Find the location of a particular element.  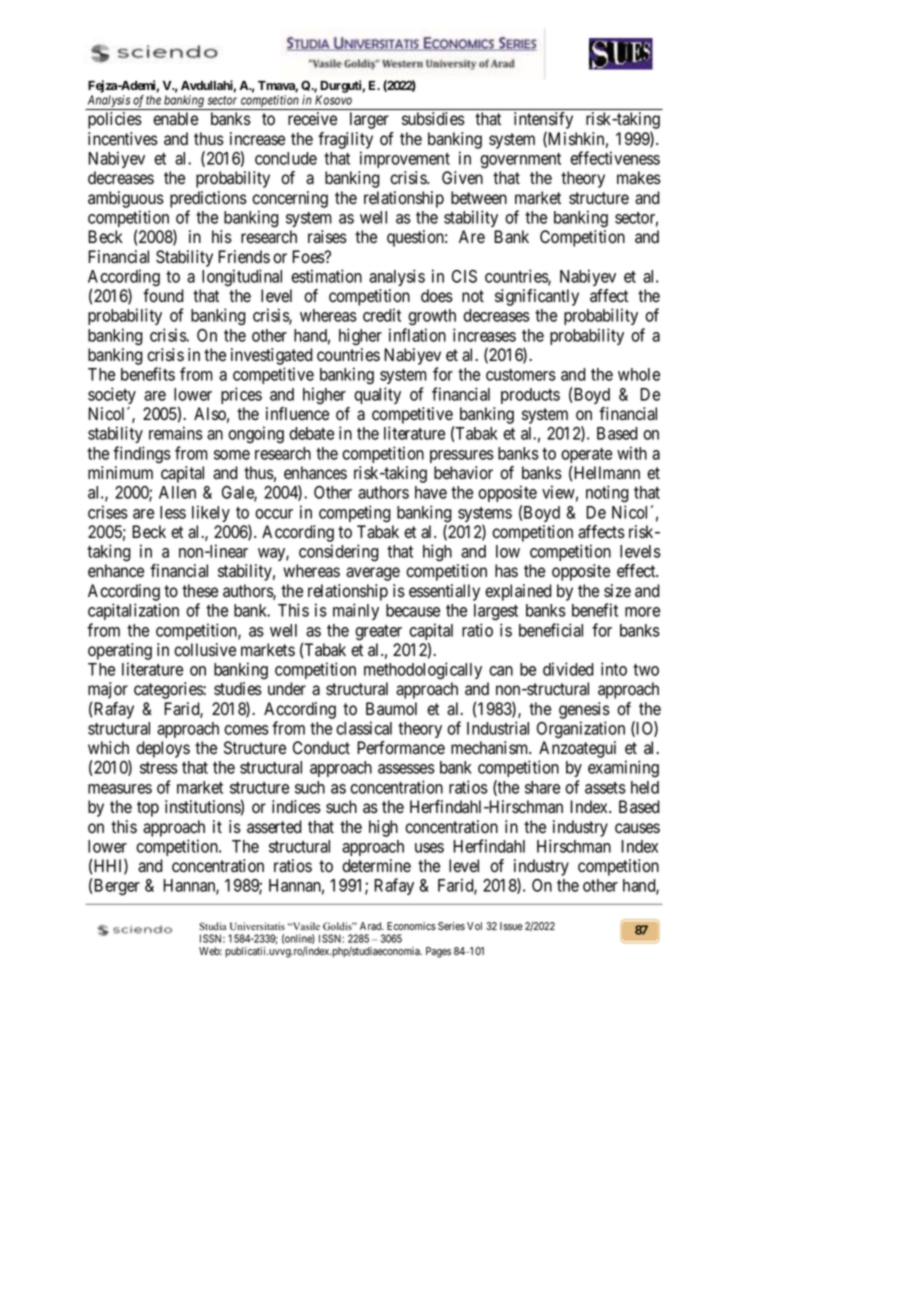

enable is located at coordinates (175, 119).
